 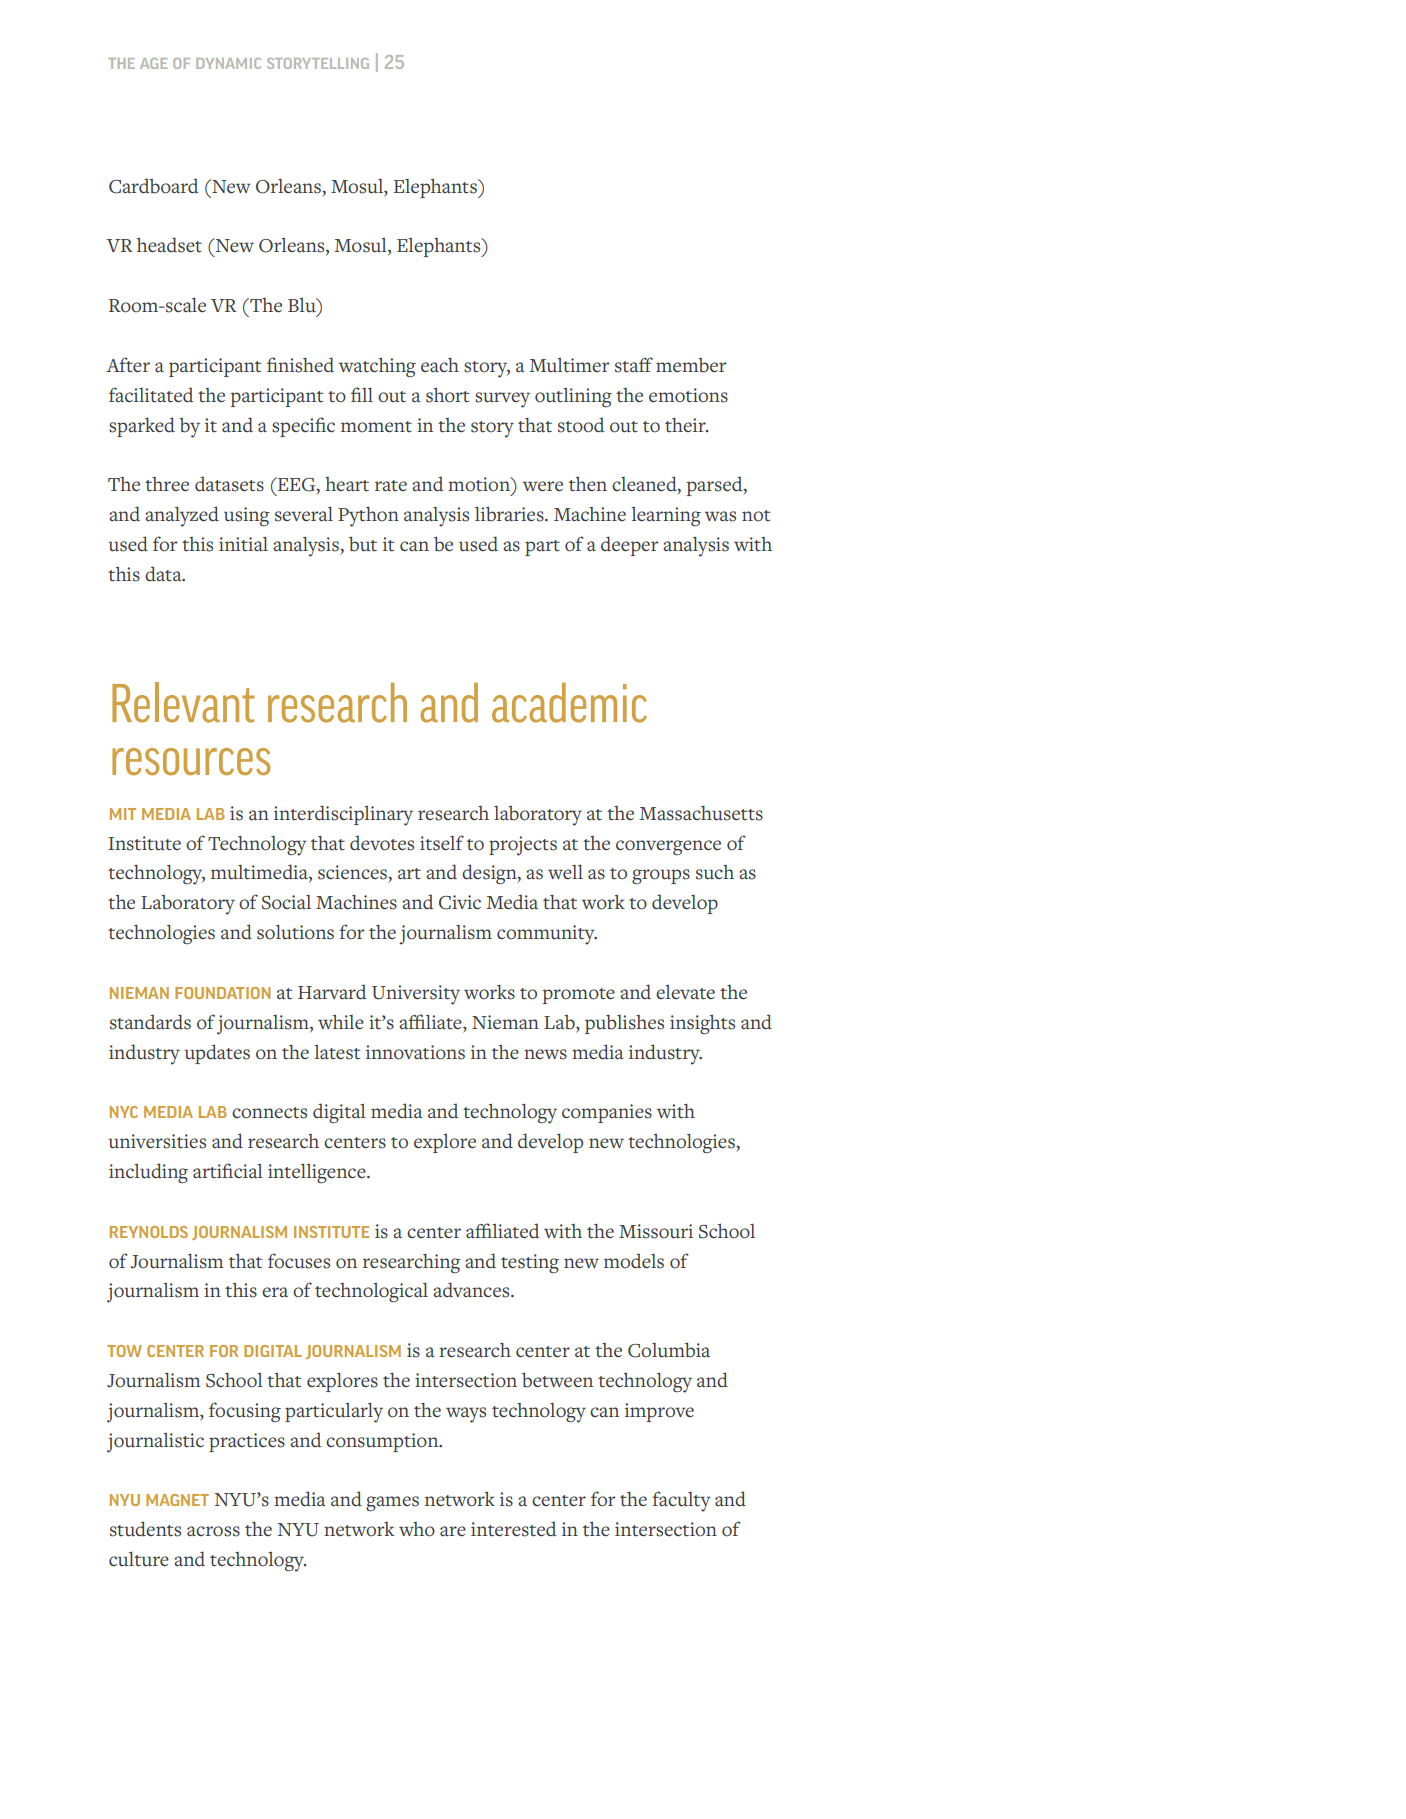 I want to click on itself, so click(x=442, y=843).
